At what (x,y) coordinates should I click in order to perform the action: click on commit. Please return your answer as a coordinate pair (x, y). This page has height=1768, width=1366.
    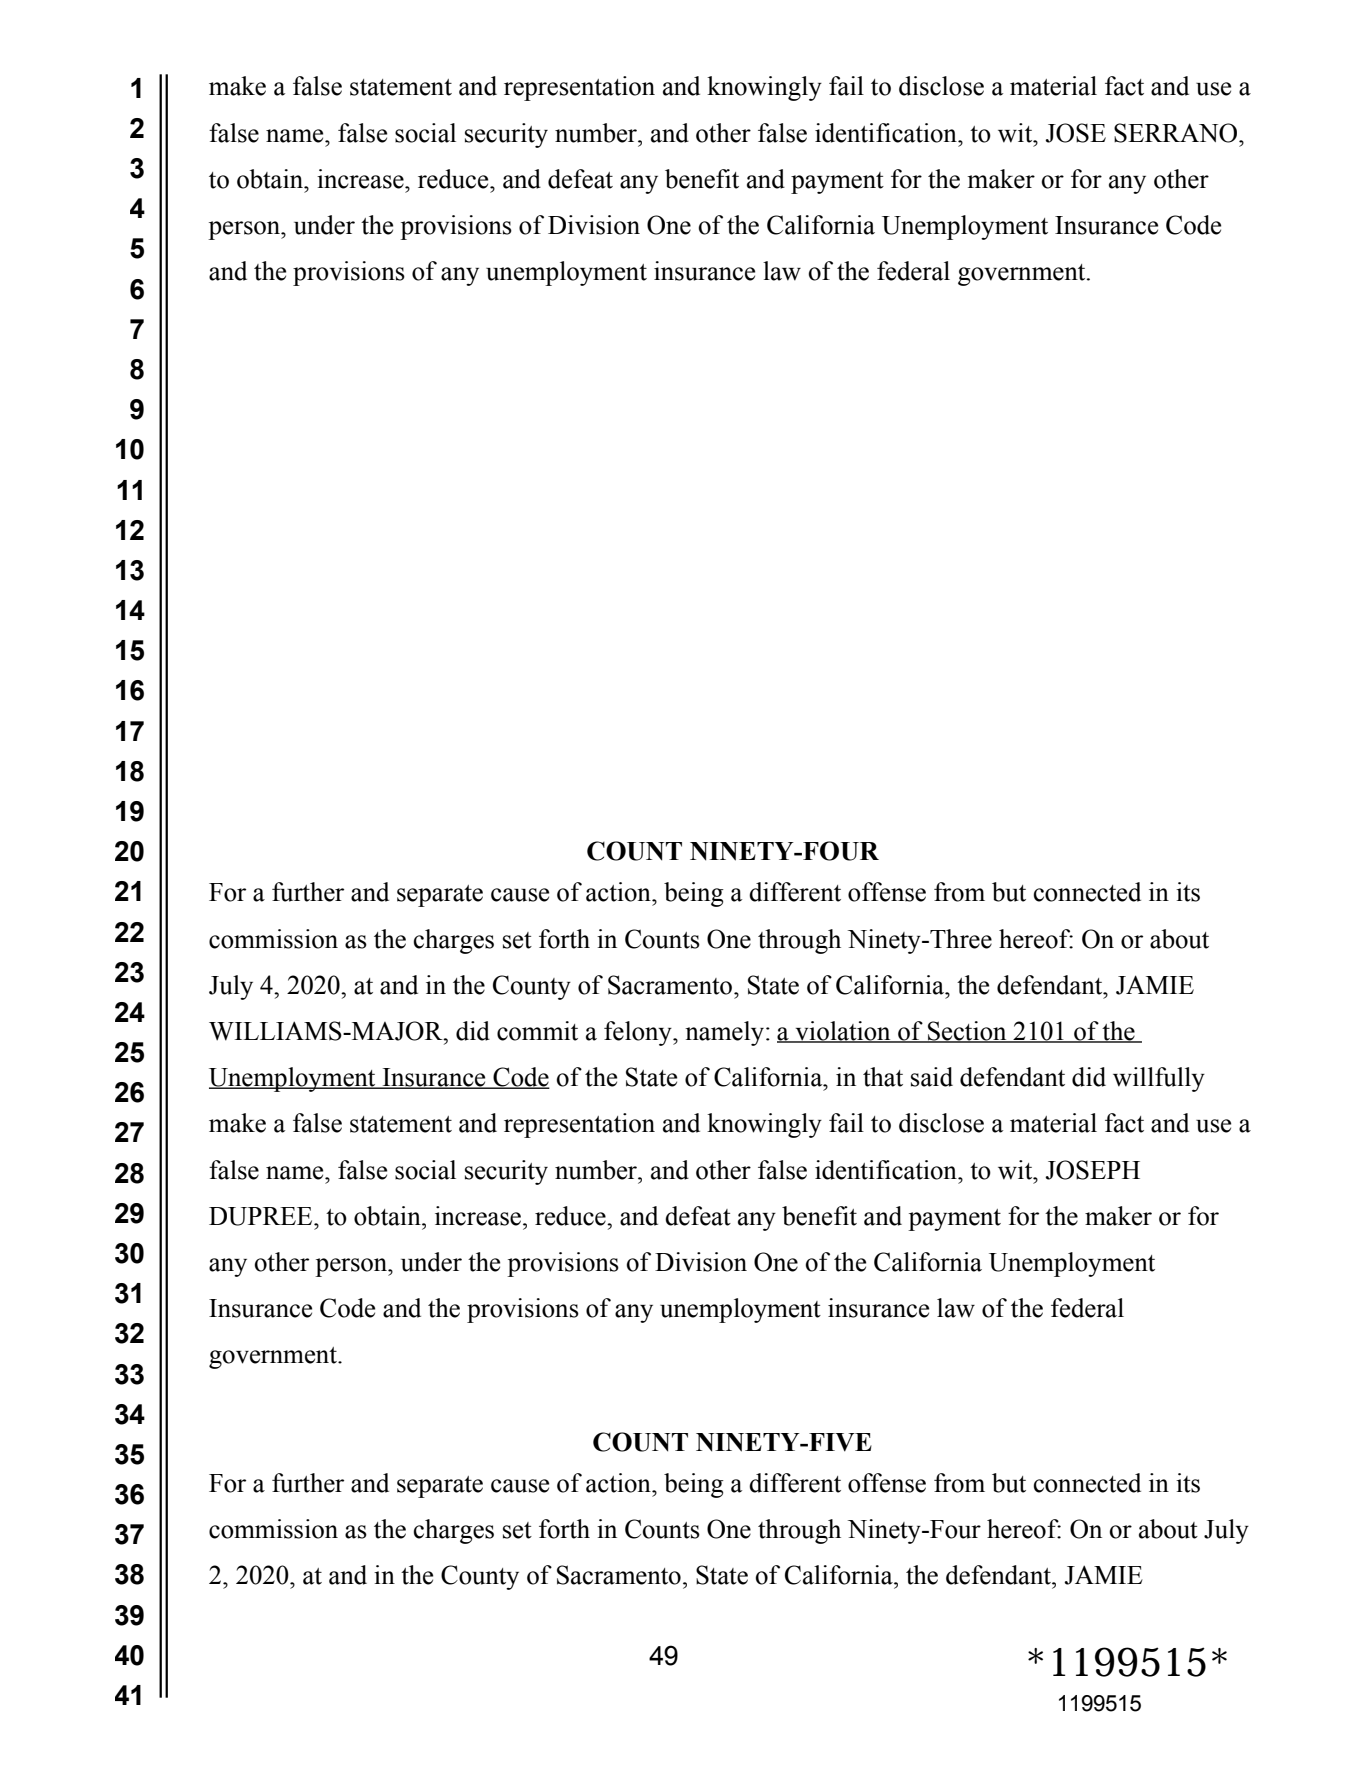
    Looking at the image, I should click on (537, 1031).
